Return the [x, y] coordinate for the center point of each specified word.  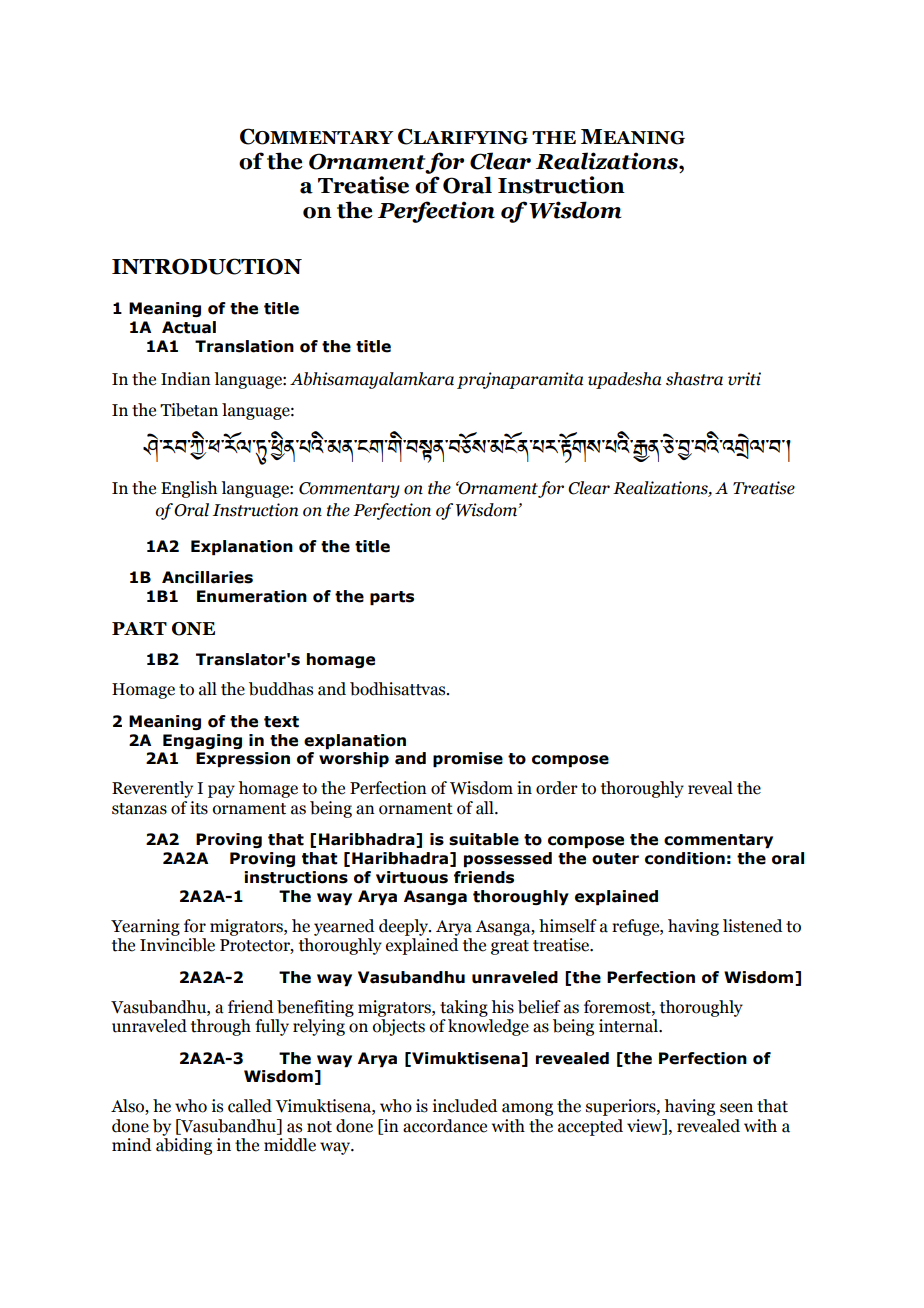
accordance [445, 1126]
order [557, 788]
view [645, 1126]
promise [468, 759]
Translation [244, 346]
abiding [184, 1146]
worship [354, 759]
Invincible [177, 945]
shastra [694, 379]
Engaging [202, 741]
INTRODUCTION [207, 266]
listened [753, 926]
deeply [405, 927]
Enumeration [252, 596]
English [189, 489]
